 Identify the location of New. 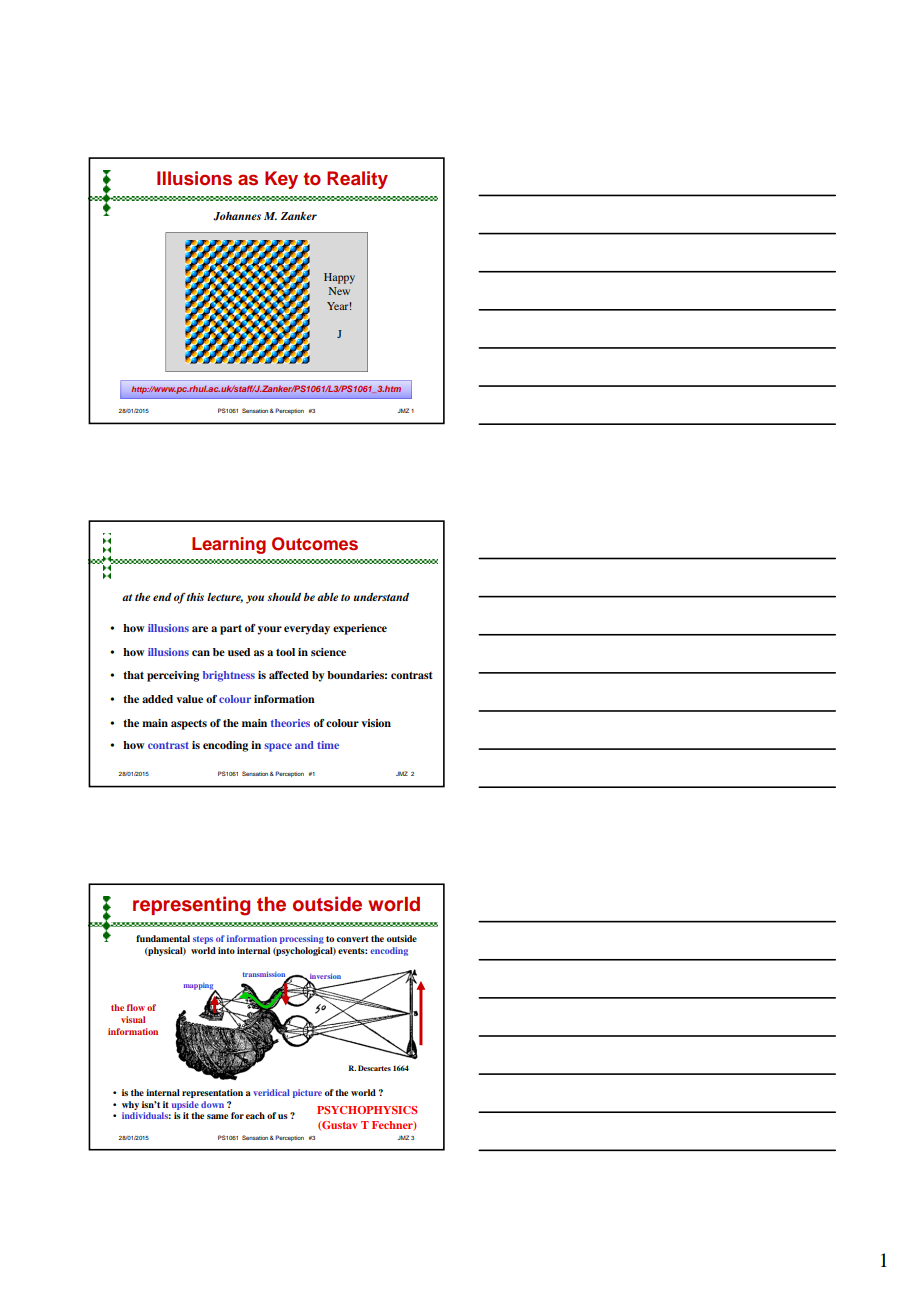
(339, 291).
